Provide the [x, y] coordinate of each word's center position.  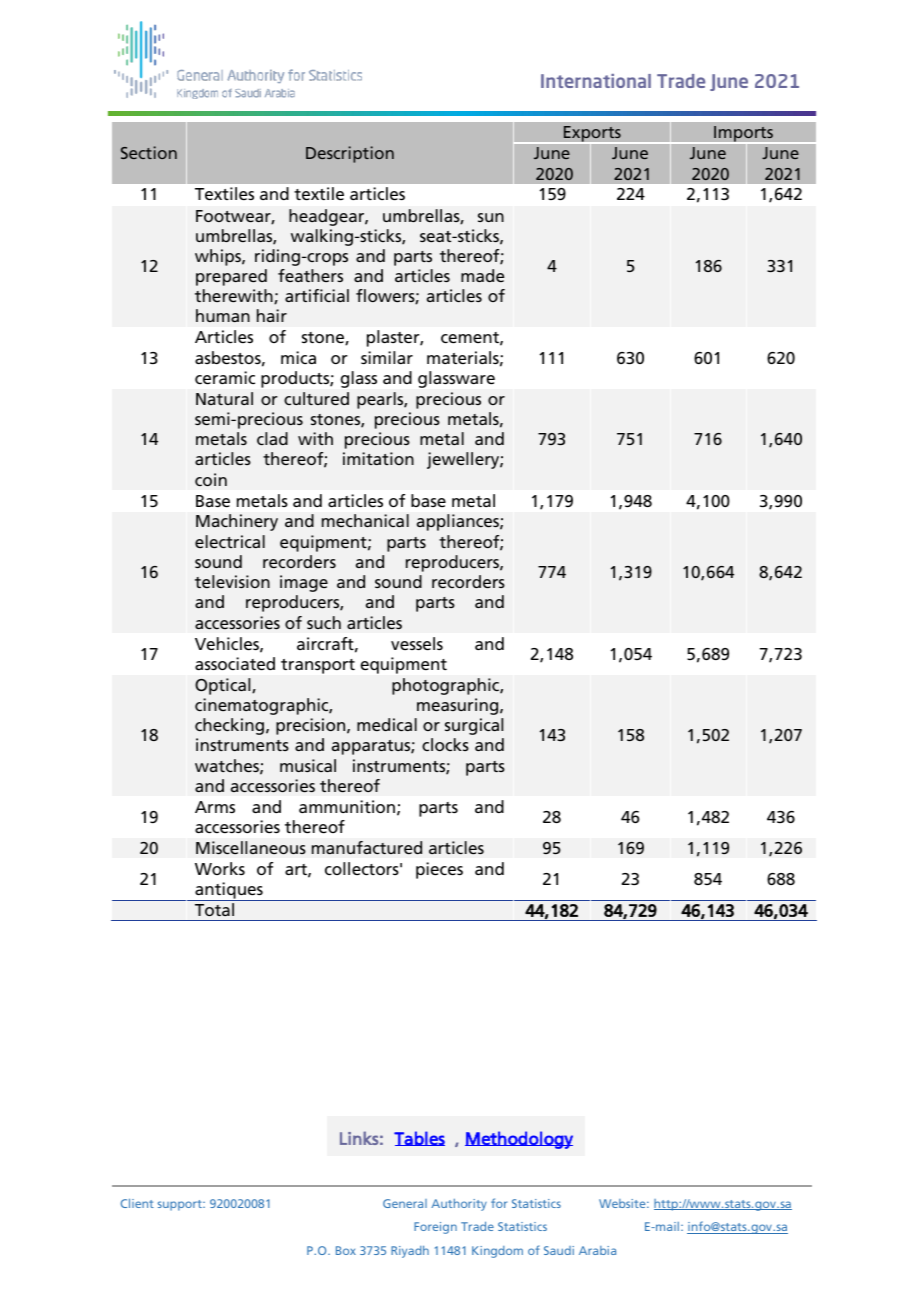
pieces [439, 870]
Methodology [519, 1140]
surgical [474, 726]
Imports [743, 135]
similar [387, 357]
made [482, 275]
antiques [229, 891]
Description [350, 154]
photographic [446, 686]
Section [149, 152]
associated [235, 663]
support [181, 1205]
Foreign [435, 1228]
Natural [224, 398]
